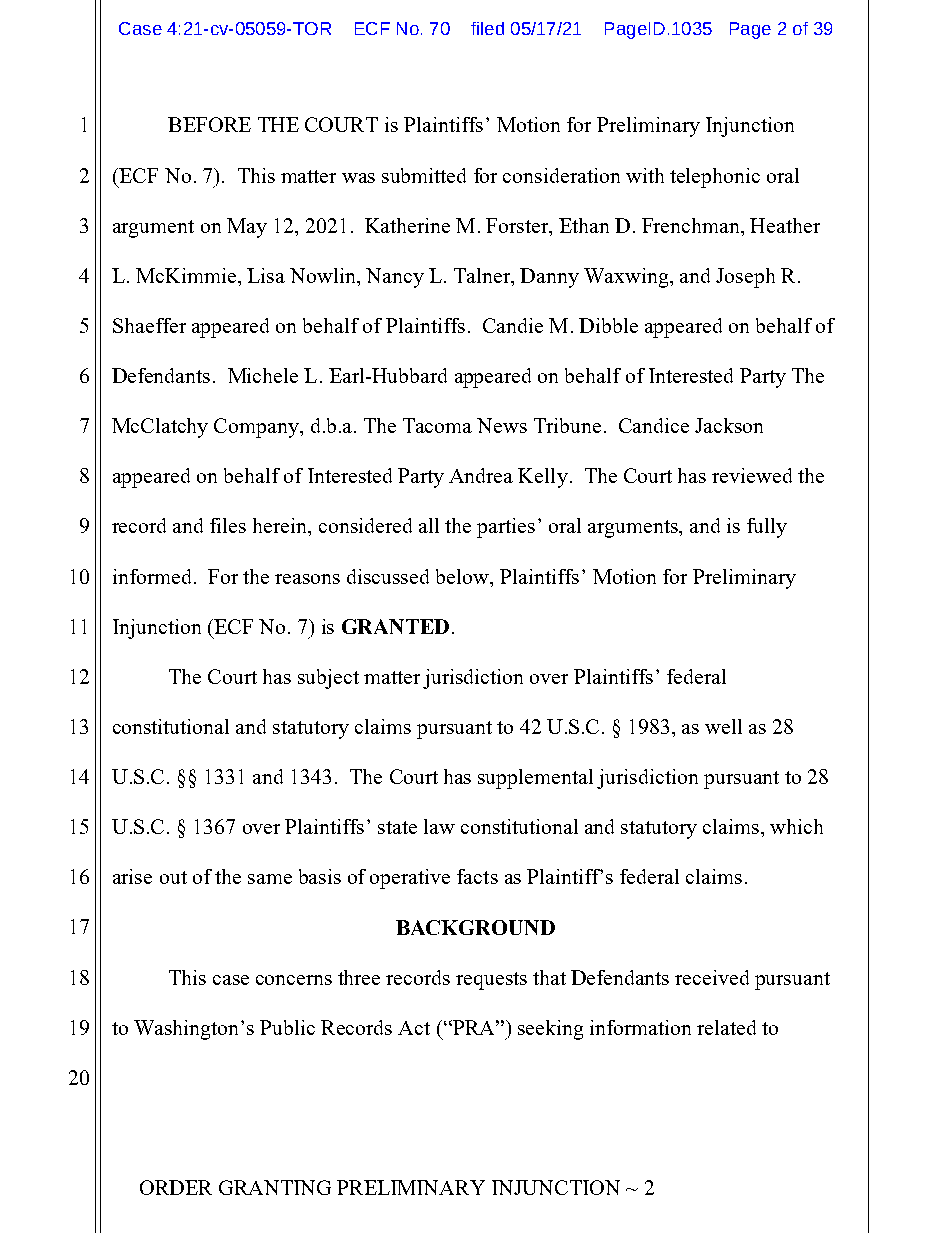  I want to click on Joseph, so click(745, 278).
